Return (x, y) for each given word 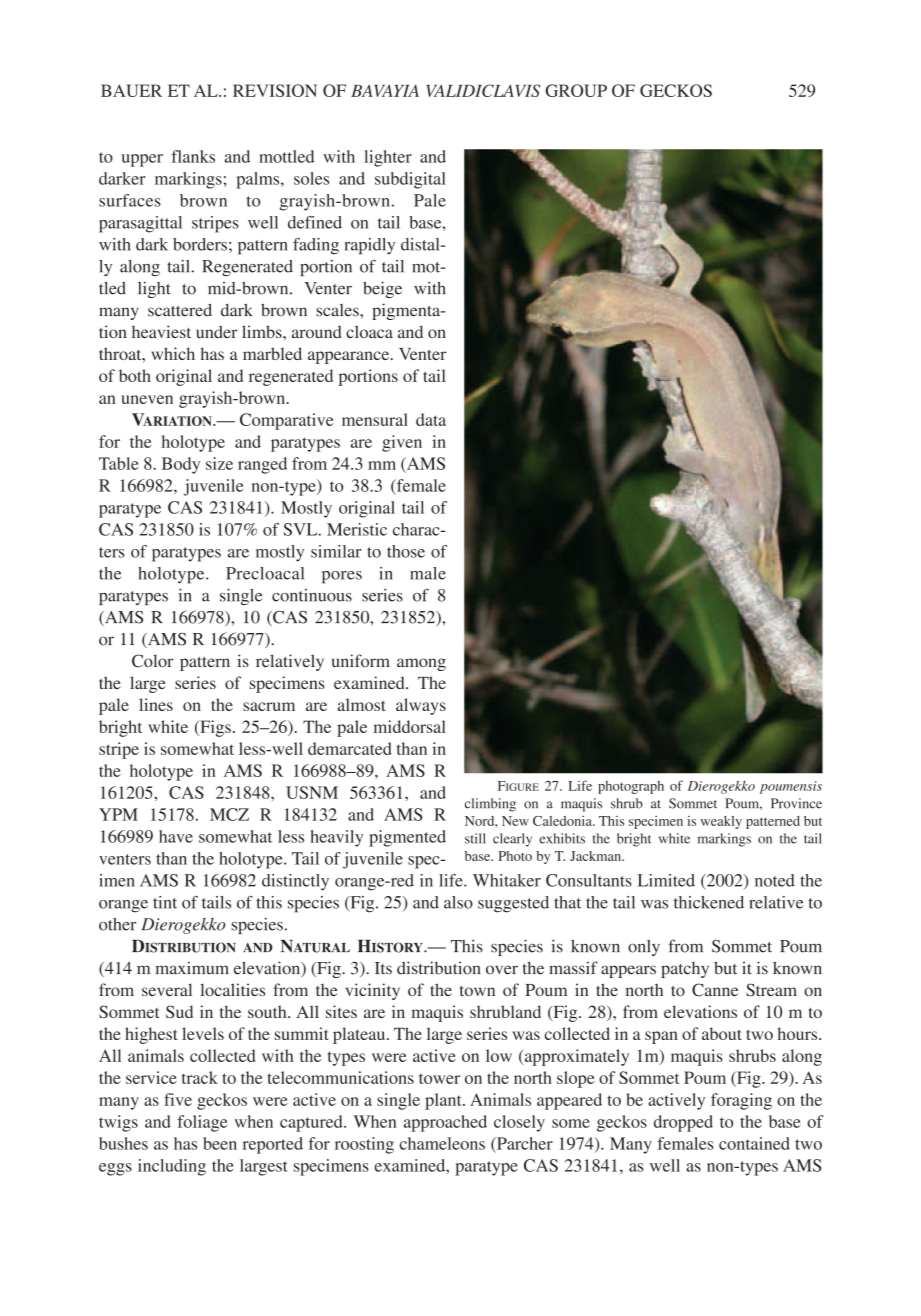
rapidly (369, 246)
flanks (193, 156)
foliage (202, 1123)
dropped (683, 1123)
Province (796, 803)
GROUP (576, 90)
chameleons (442, 1143)
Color (152, 661)
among (421, 664)
